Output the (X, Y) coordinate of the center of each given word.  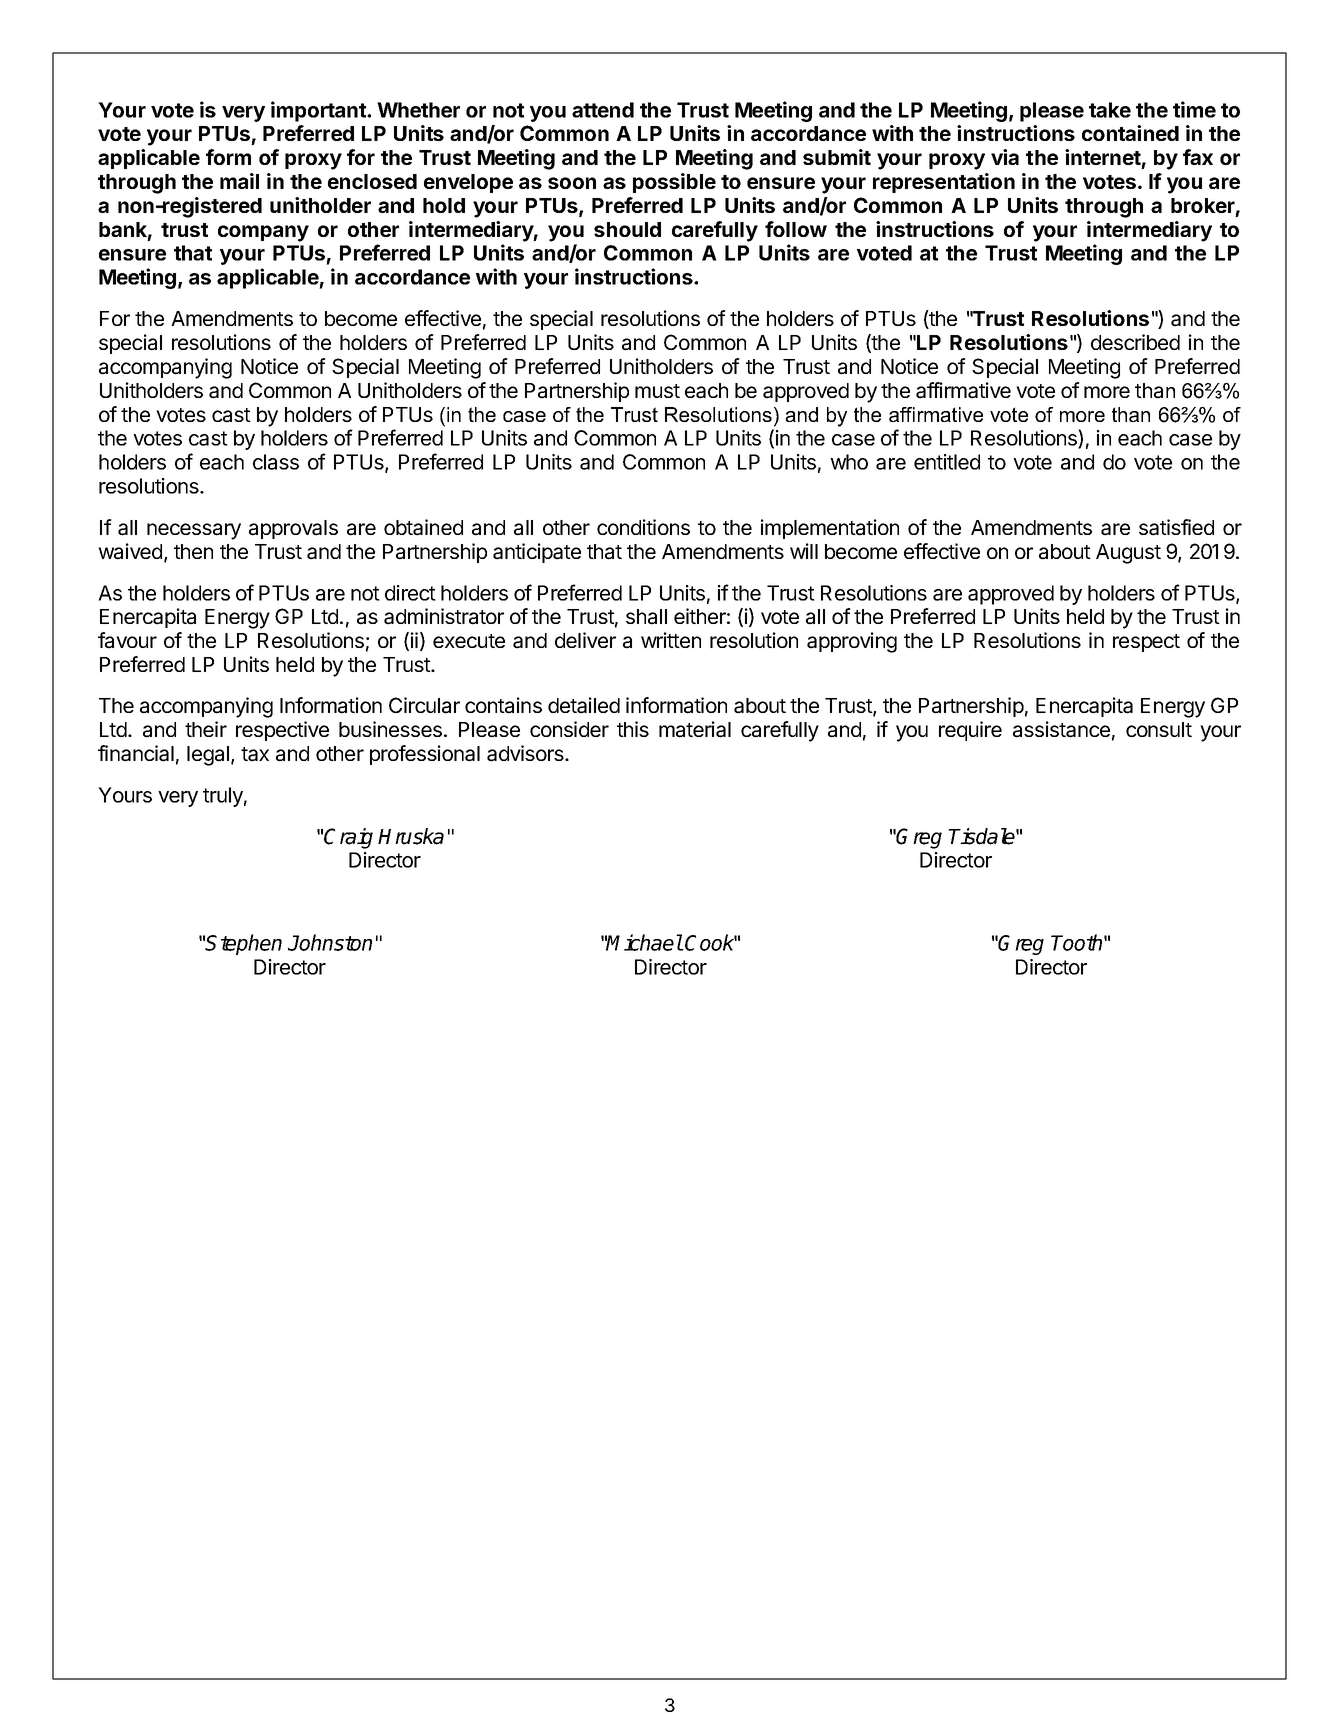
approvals (293, 529)
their (206, 729)
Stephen (243, 944)
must (657, 391)
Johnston (330, 942)
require (970, 731)
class (276, 462)
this (633, 729)
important (319, 111)
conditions (643, 527)
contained (1130, 133)
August (1128, 554)
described (1135, 342)
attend (603, 110)
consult (1159, 729)
